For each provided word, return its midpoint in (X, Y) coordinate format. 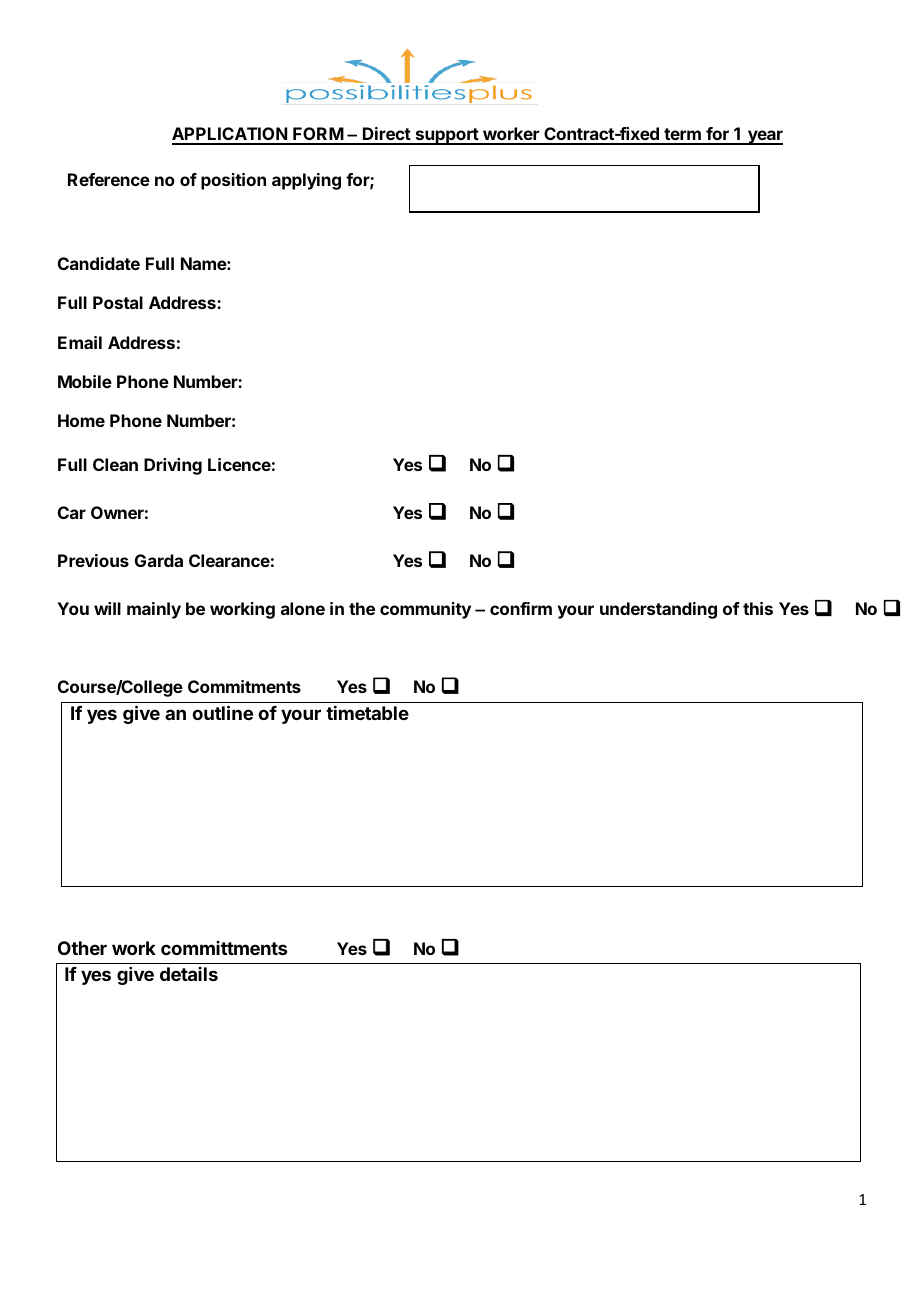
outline (222, 712)
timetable (367, 713)
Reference (109, 179)
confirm (521, 608)
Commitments (244, 686)
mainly (154, 610)
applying (306, 181)
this (758, 608)
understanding (658, 610)
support (447, 136)
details (189, 974)
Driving (173, 466)
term (682, 136)
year (764, 137)
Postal (118, 302)
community (425, 610)
